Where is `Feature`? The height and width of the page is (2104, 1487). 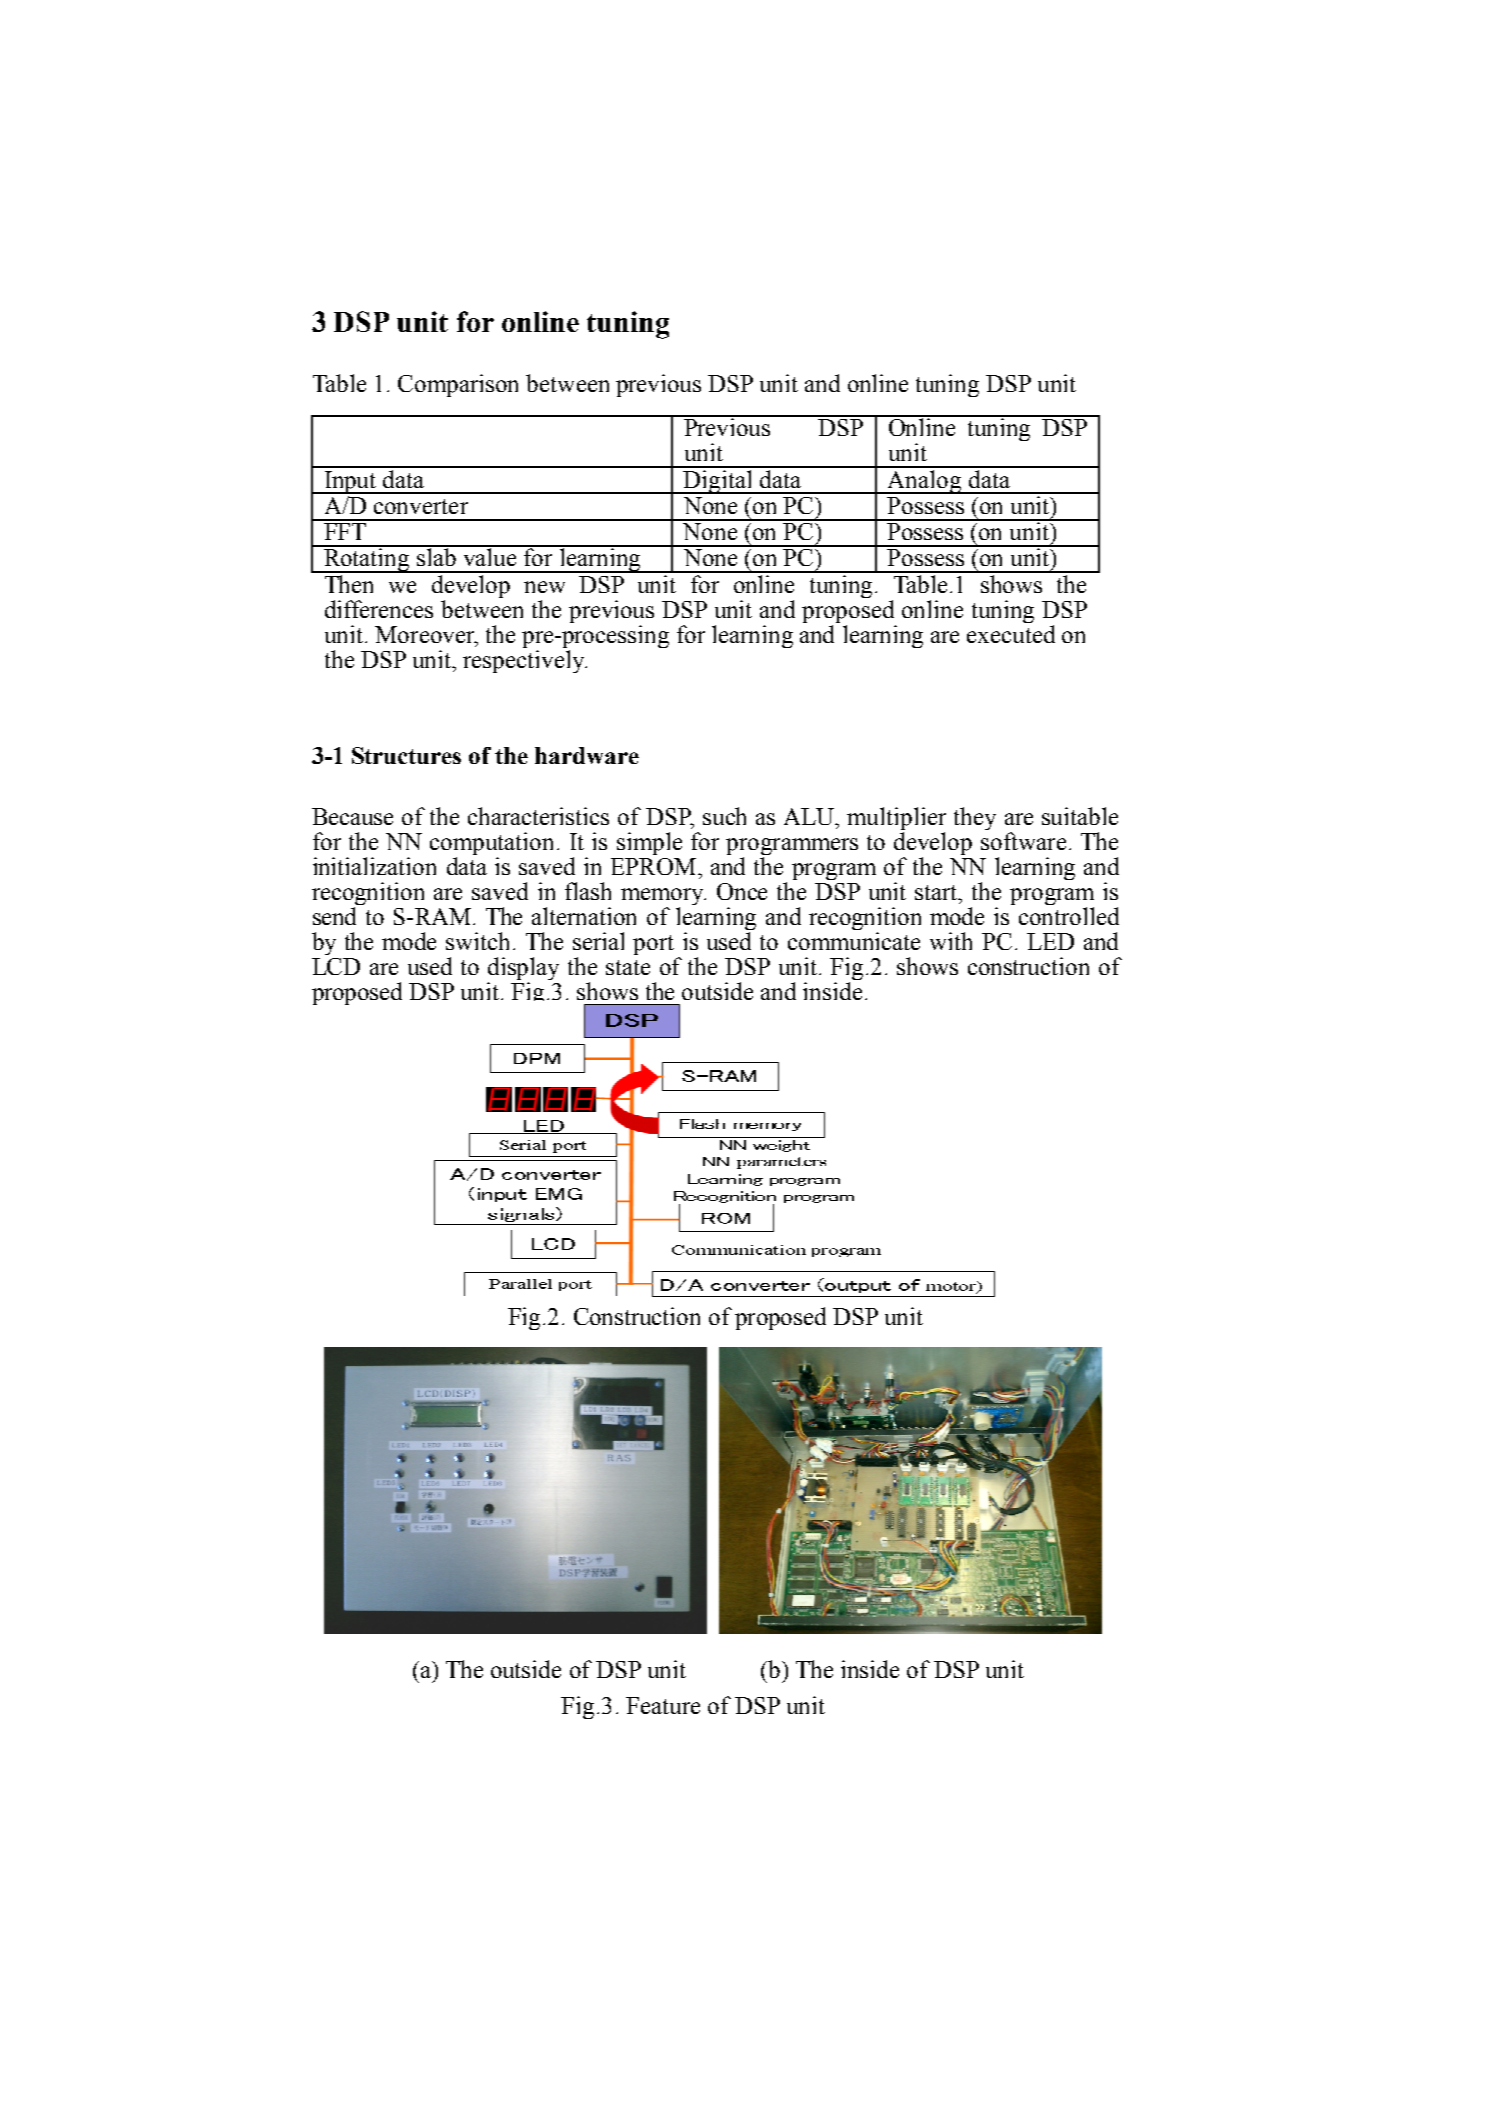 Feature is located at coordinates (663, 1705).
